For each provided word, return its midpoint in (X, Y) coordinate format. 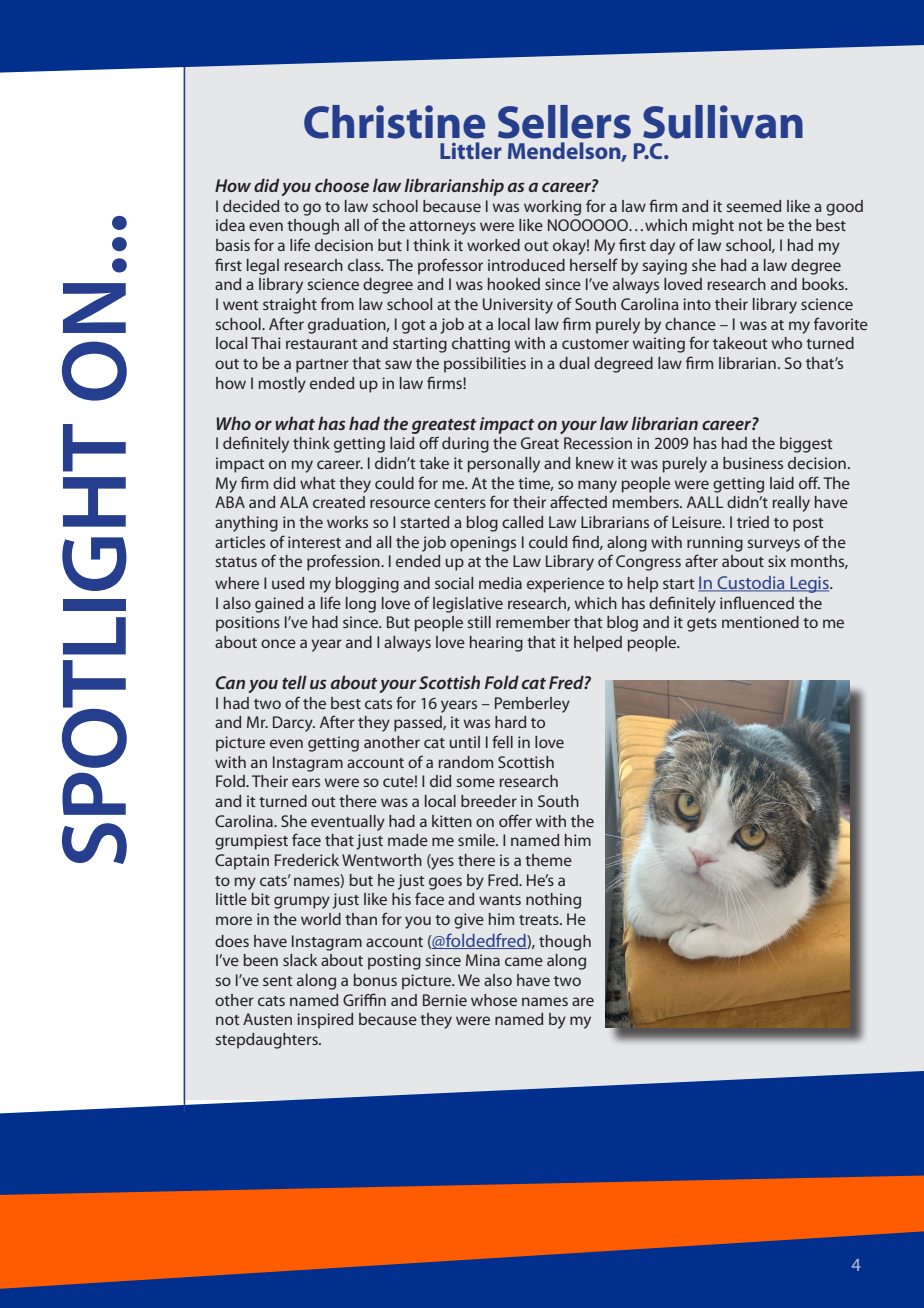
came (524, 961)
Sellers (564, 122)
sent (278, 981)
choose (342, 185)
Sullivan (723, 122)
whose (494, 1000)
